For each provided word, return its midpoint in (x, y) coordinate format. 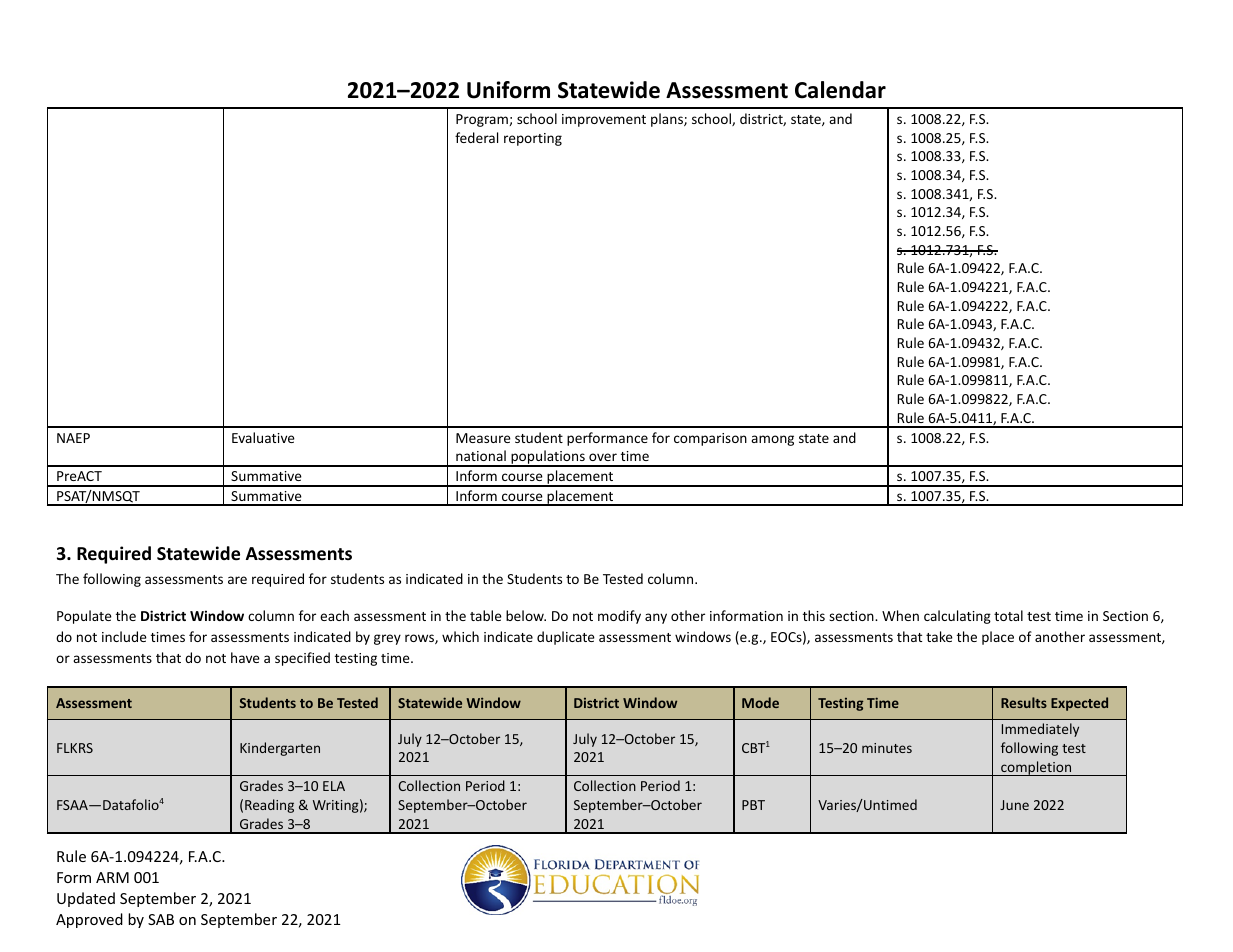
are (237, 580)
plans (668, 120)
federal (476, 137)
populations (548, 458)
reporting (533, 139)
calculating (957, 617)
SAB (161, 919)
